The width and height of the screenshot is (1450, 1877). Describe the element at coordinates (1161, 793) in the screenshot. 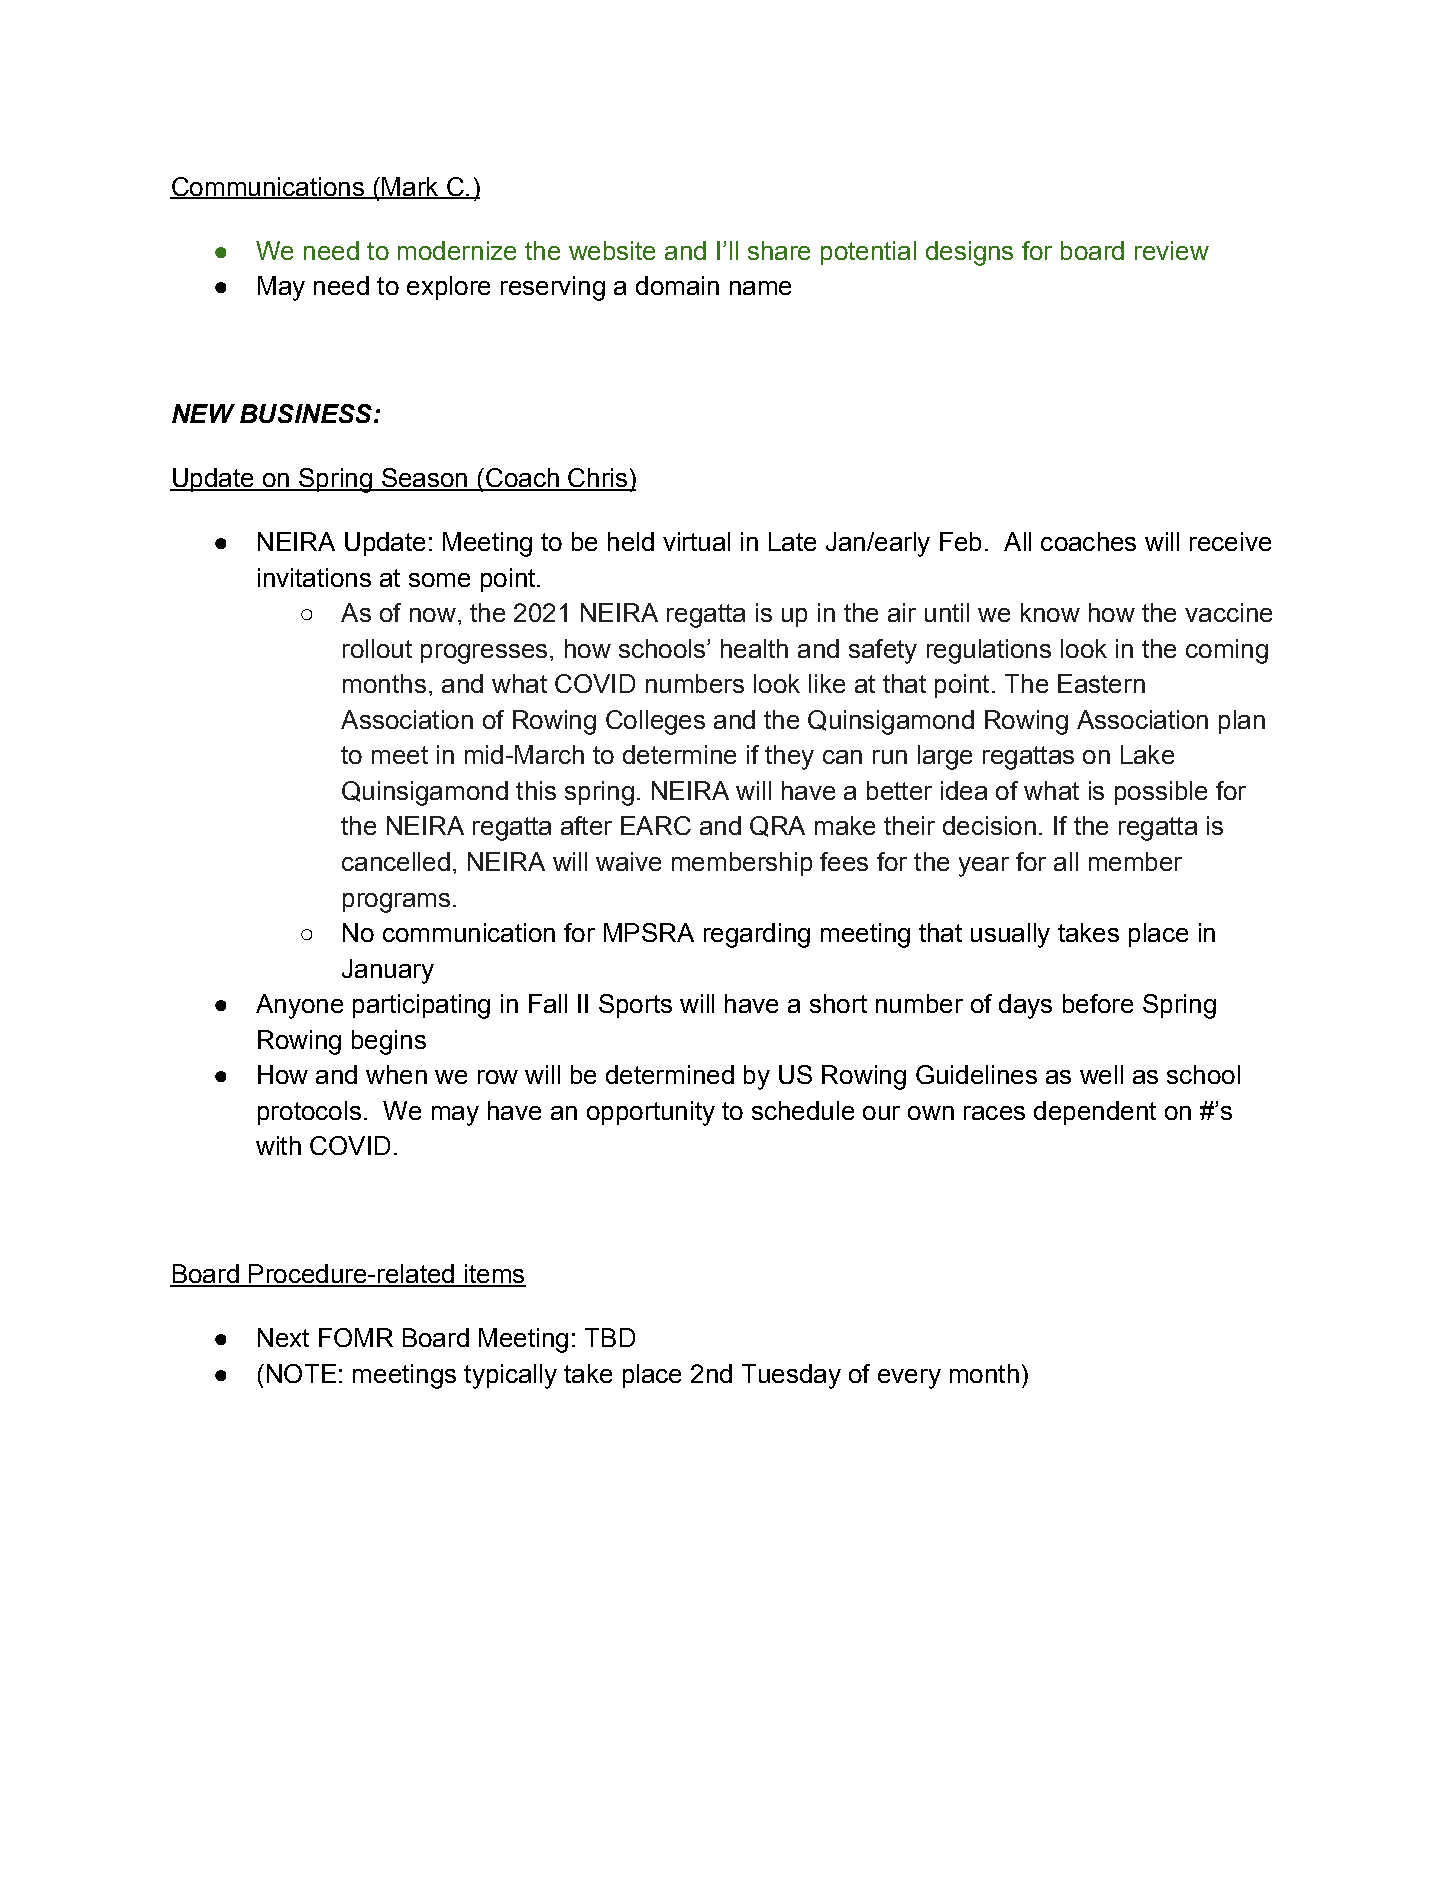

I see `possible` at that location.
